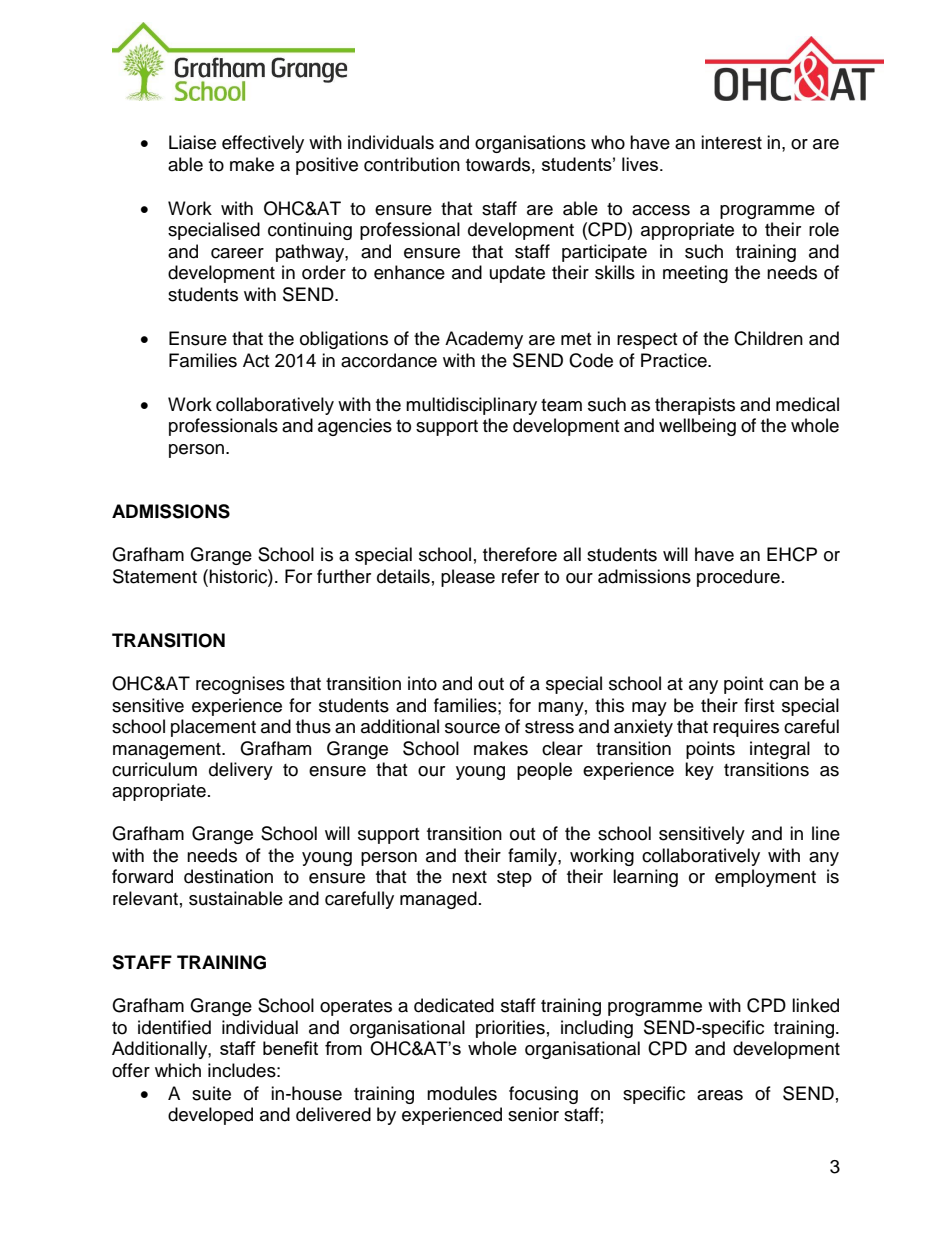  Describe the element at coordinates (530, 144) in the page. I see `organisations` at that location.
